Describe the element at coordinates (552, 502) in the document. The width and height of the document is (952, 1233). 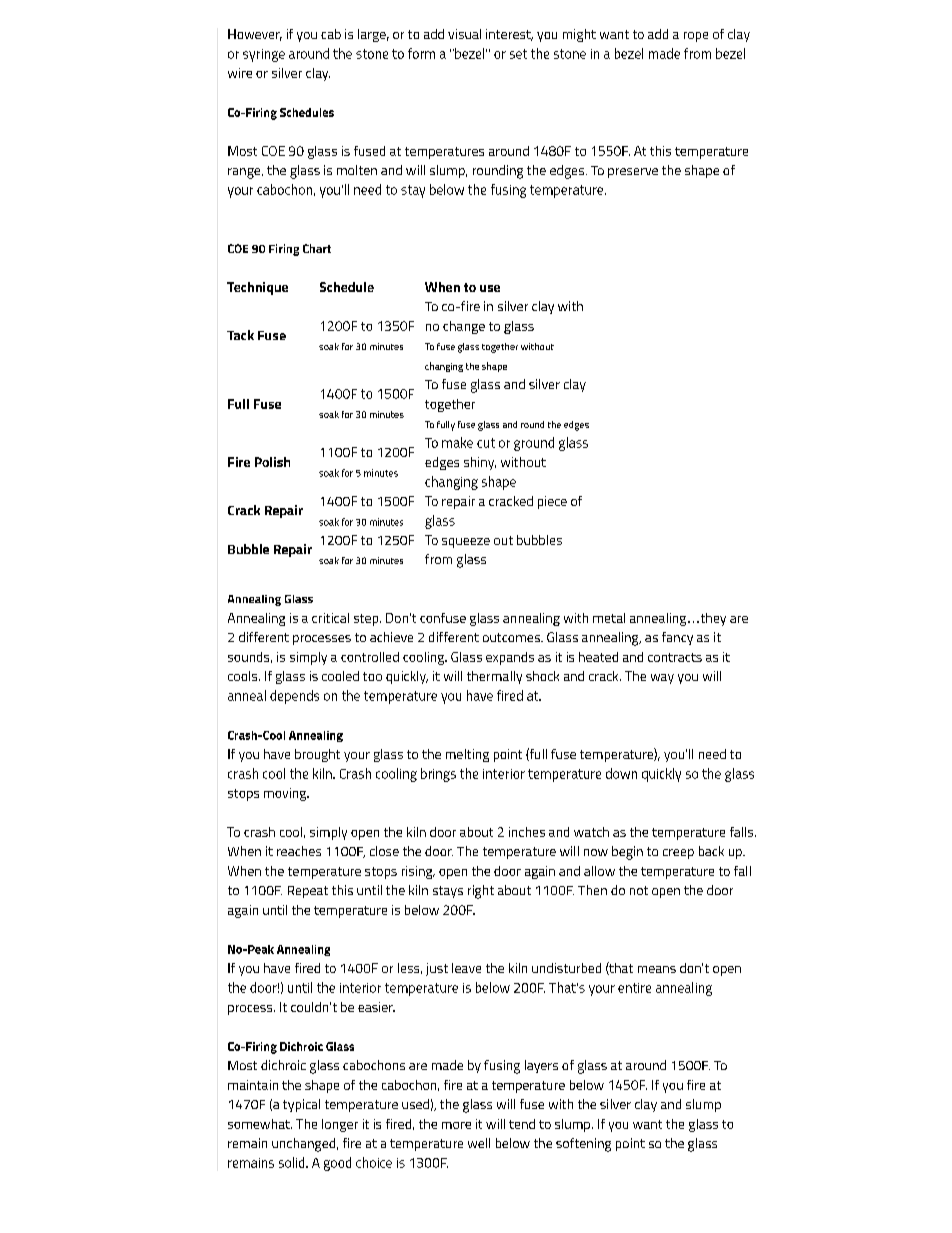
I see `piece` at that location.
